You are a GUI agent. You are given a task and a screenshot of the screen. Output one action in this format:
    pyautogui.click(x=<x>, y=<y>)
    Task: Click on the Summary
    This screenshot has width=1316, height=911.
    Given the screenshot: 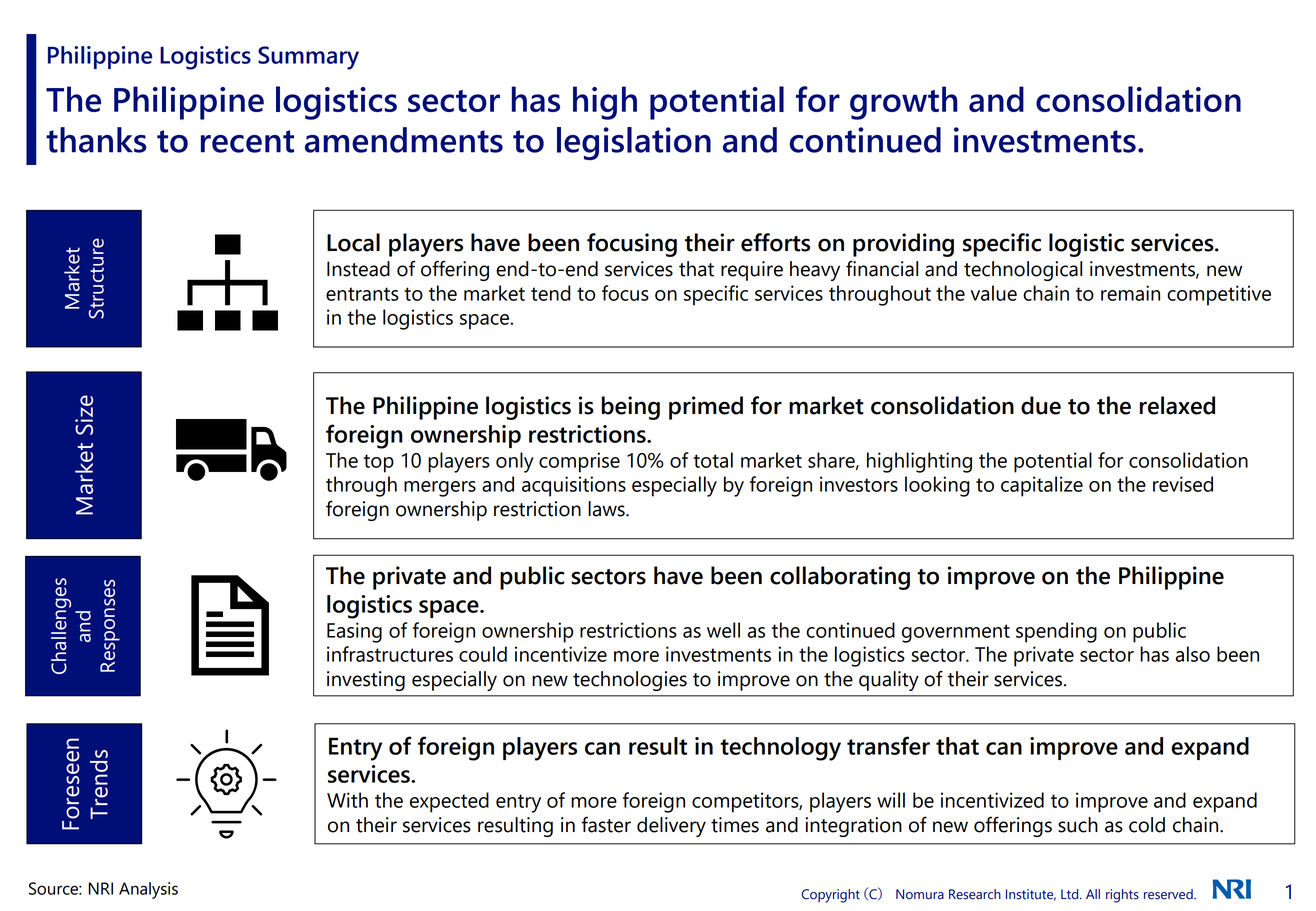 What is the action you would take?
    pyautogui.click(x=308, y=58)
